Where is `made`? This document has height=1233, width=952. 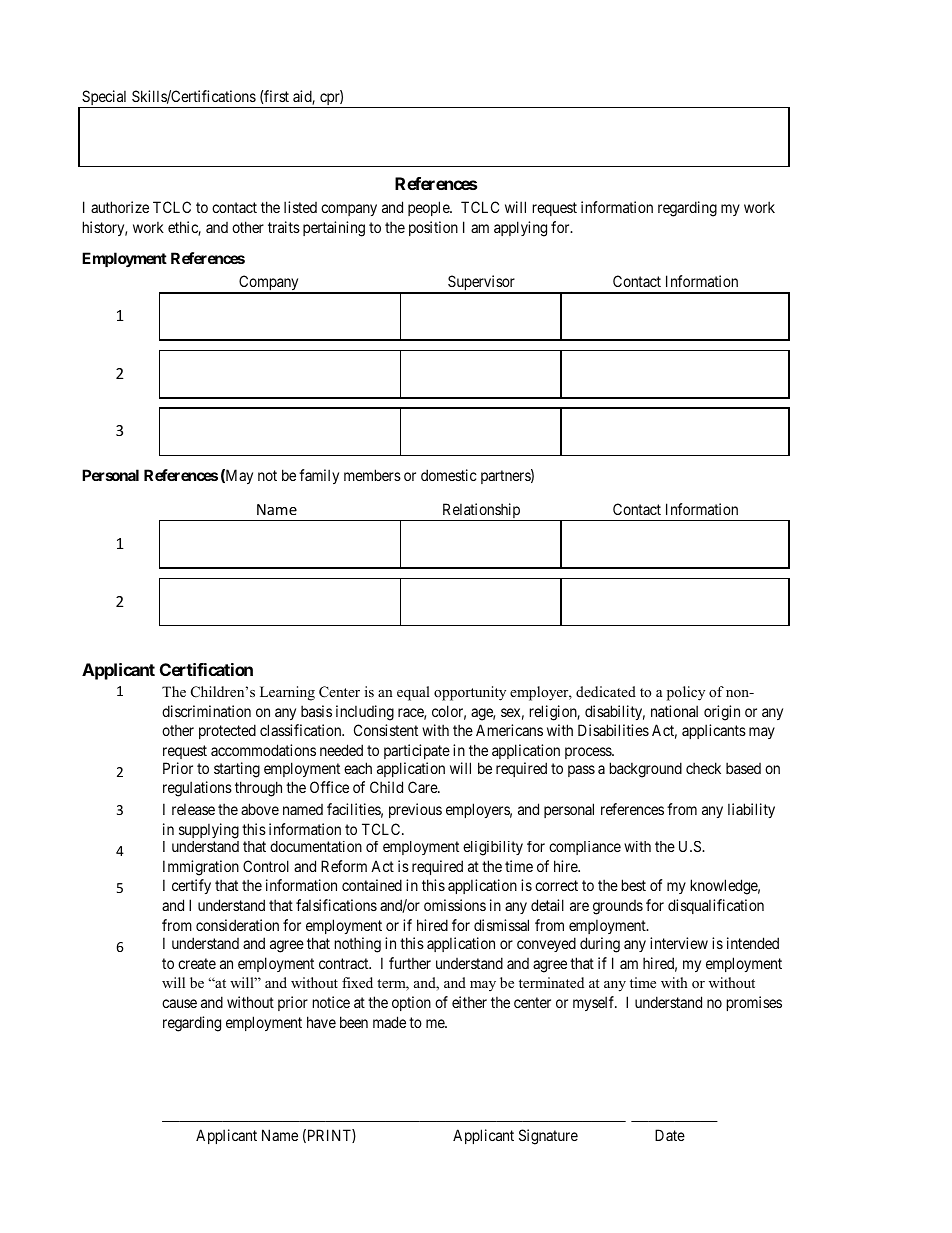 made is located at coordinates (389, 1022).
